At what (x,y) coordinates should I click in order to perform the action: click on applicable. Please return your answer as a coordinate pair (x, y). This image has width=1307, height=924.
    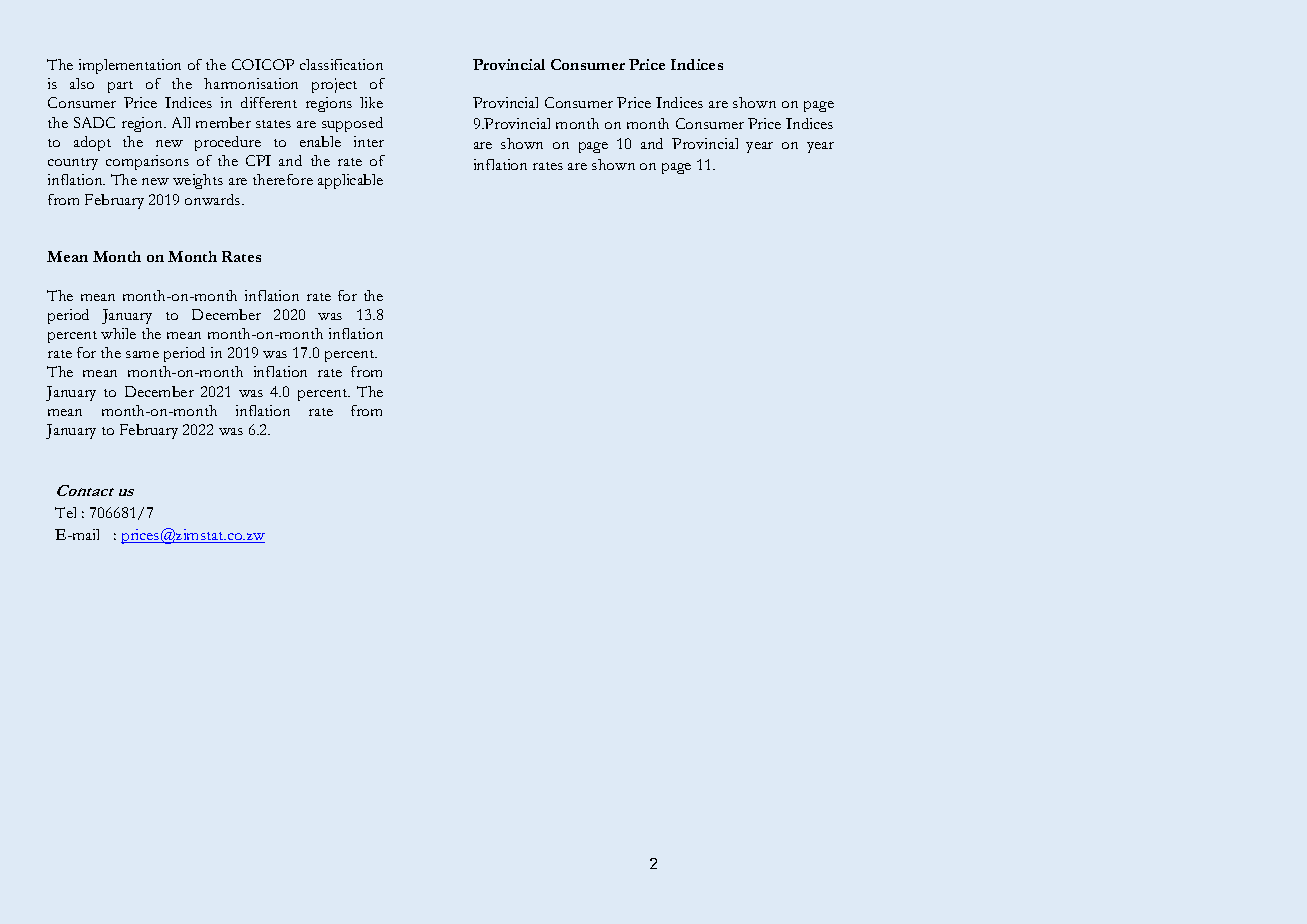
    Looking at the image, I should click on (350, 181).
